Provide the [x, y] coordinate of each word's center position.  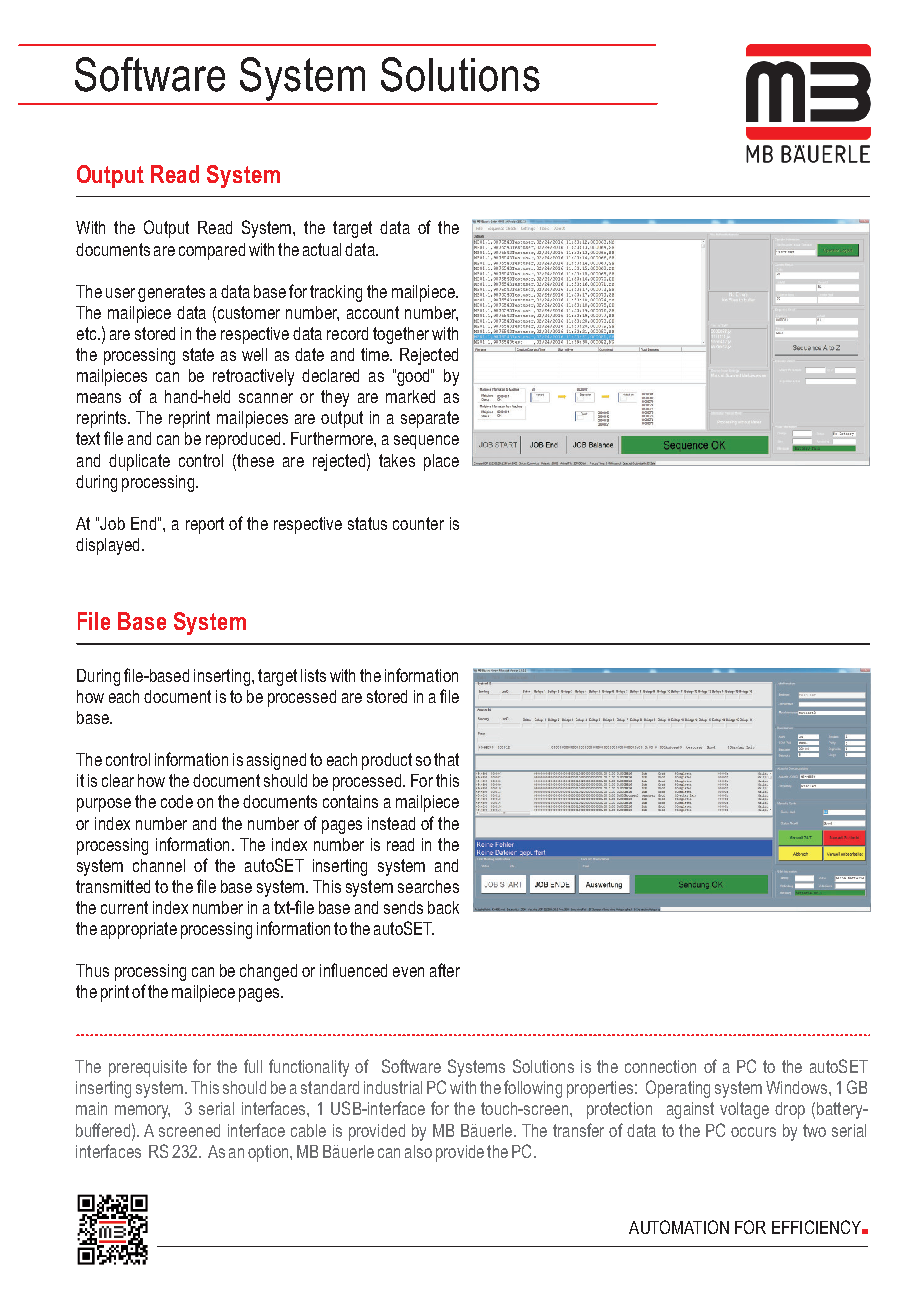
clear [118, 780]
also [418, 1151]
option [269, 1153]
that [446, 759]
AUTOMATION [679, 1227]
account [373, 312]
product [387, 761]
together [401, 335]
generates [171, 293]
